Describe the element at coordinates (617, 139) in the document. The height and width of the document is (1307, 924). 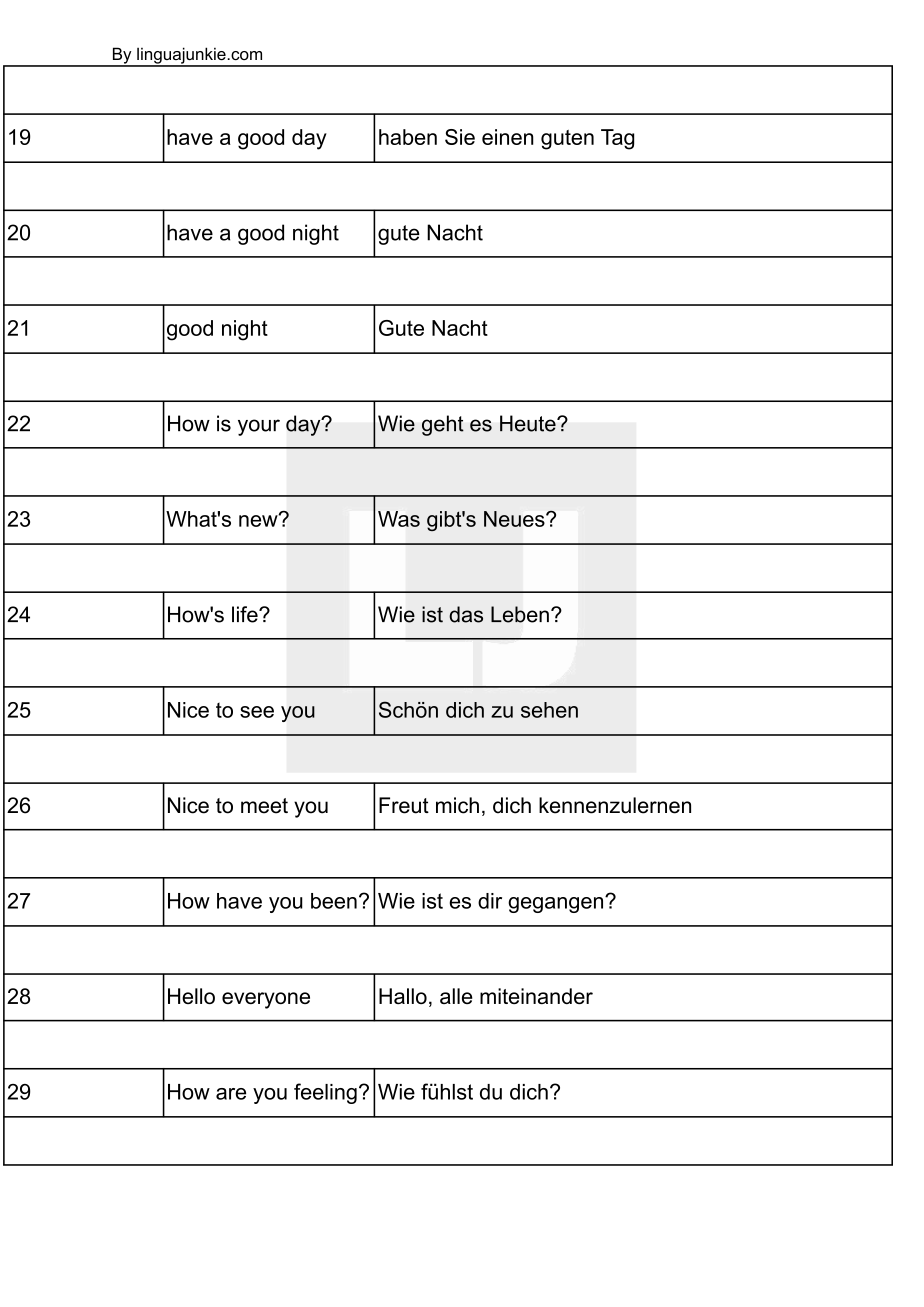
I see `Tag` at that location.
